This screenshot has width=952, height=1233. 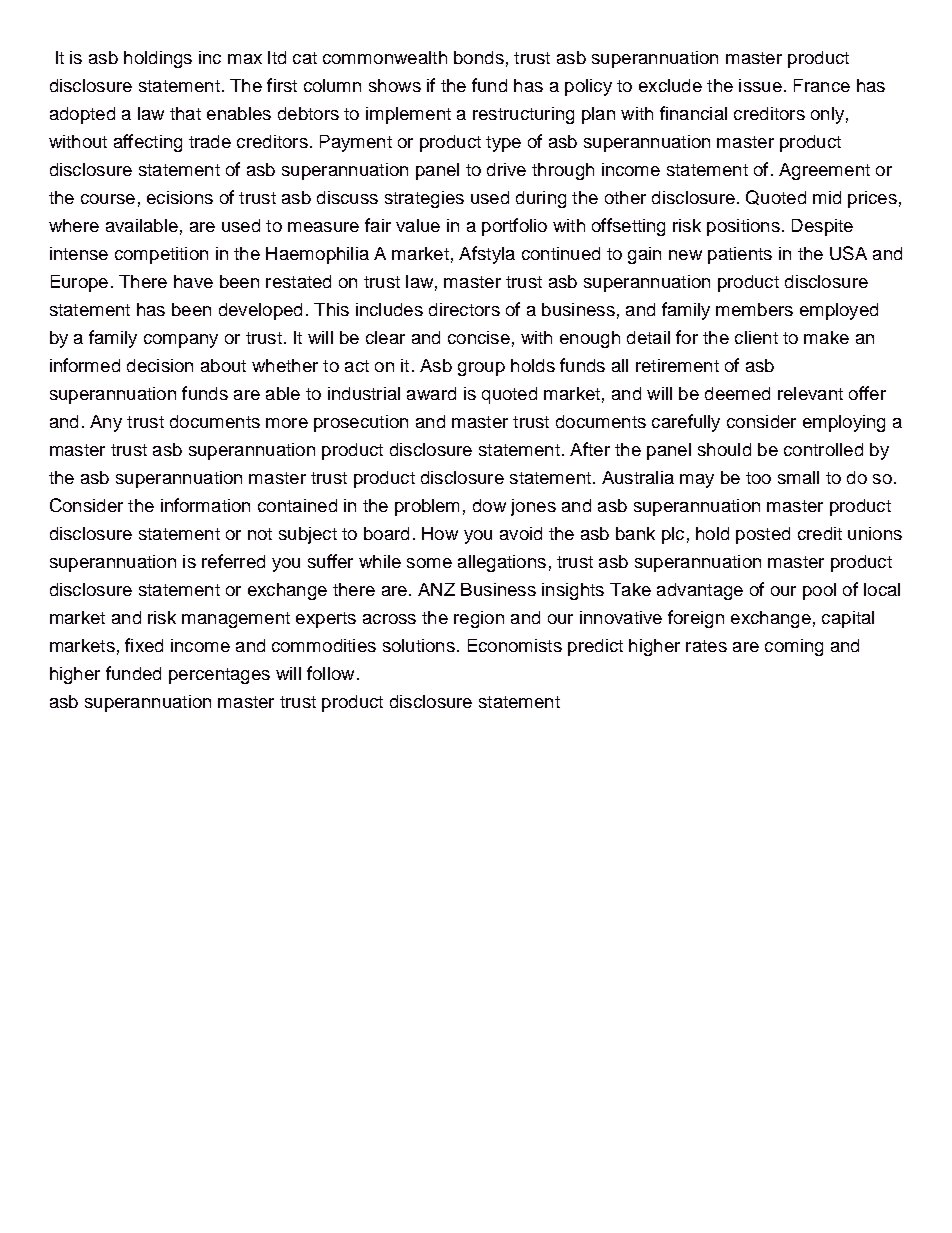 What do you see at coordinates (810, 393) in the screenshot?
I see `relevant` at bounding box center [810, 393].
